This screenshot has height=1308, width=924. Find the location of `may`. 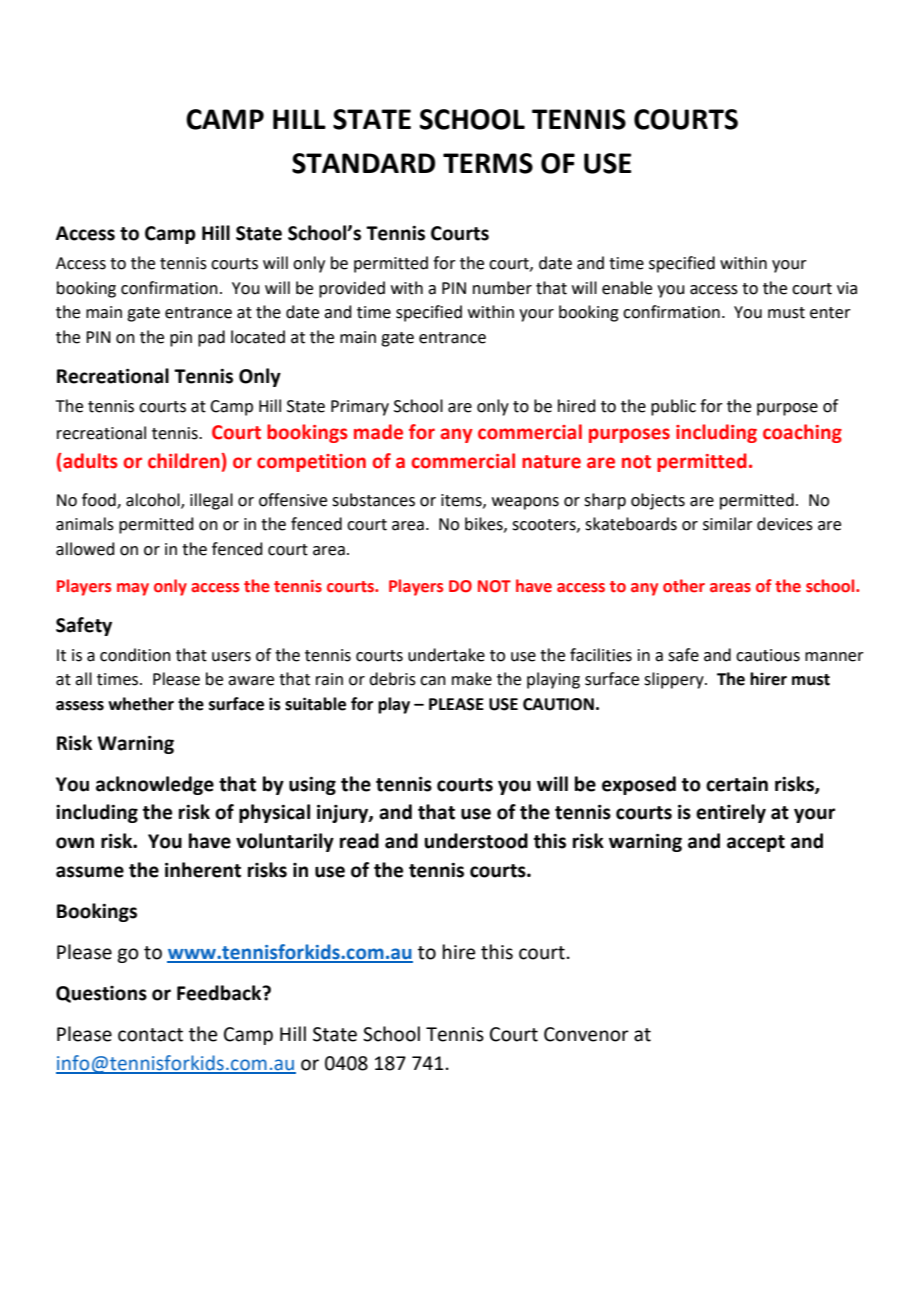

may is located at coordinates (133, 589).
